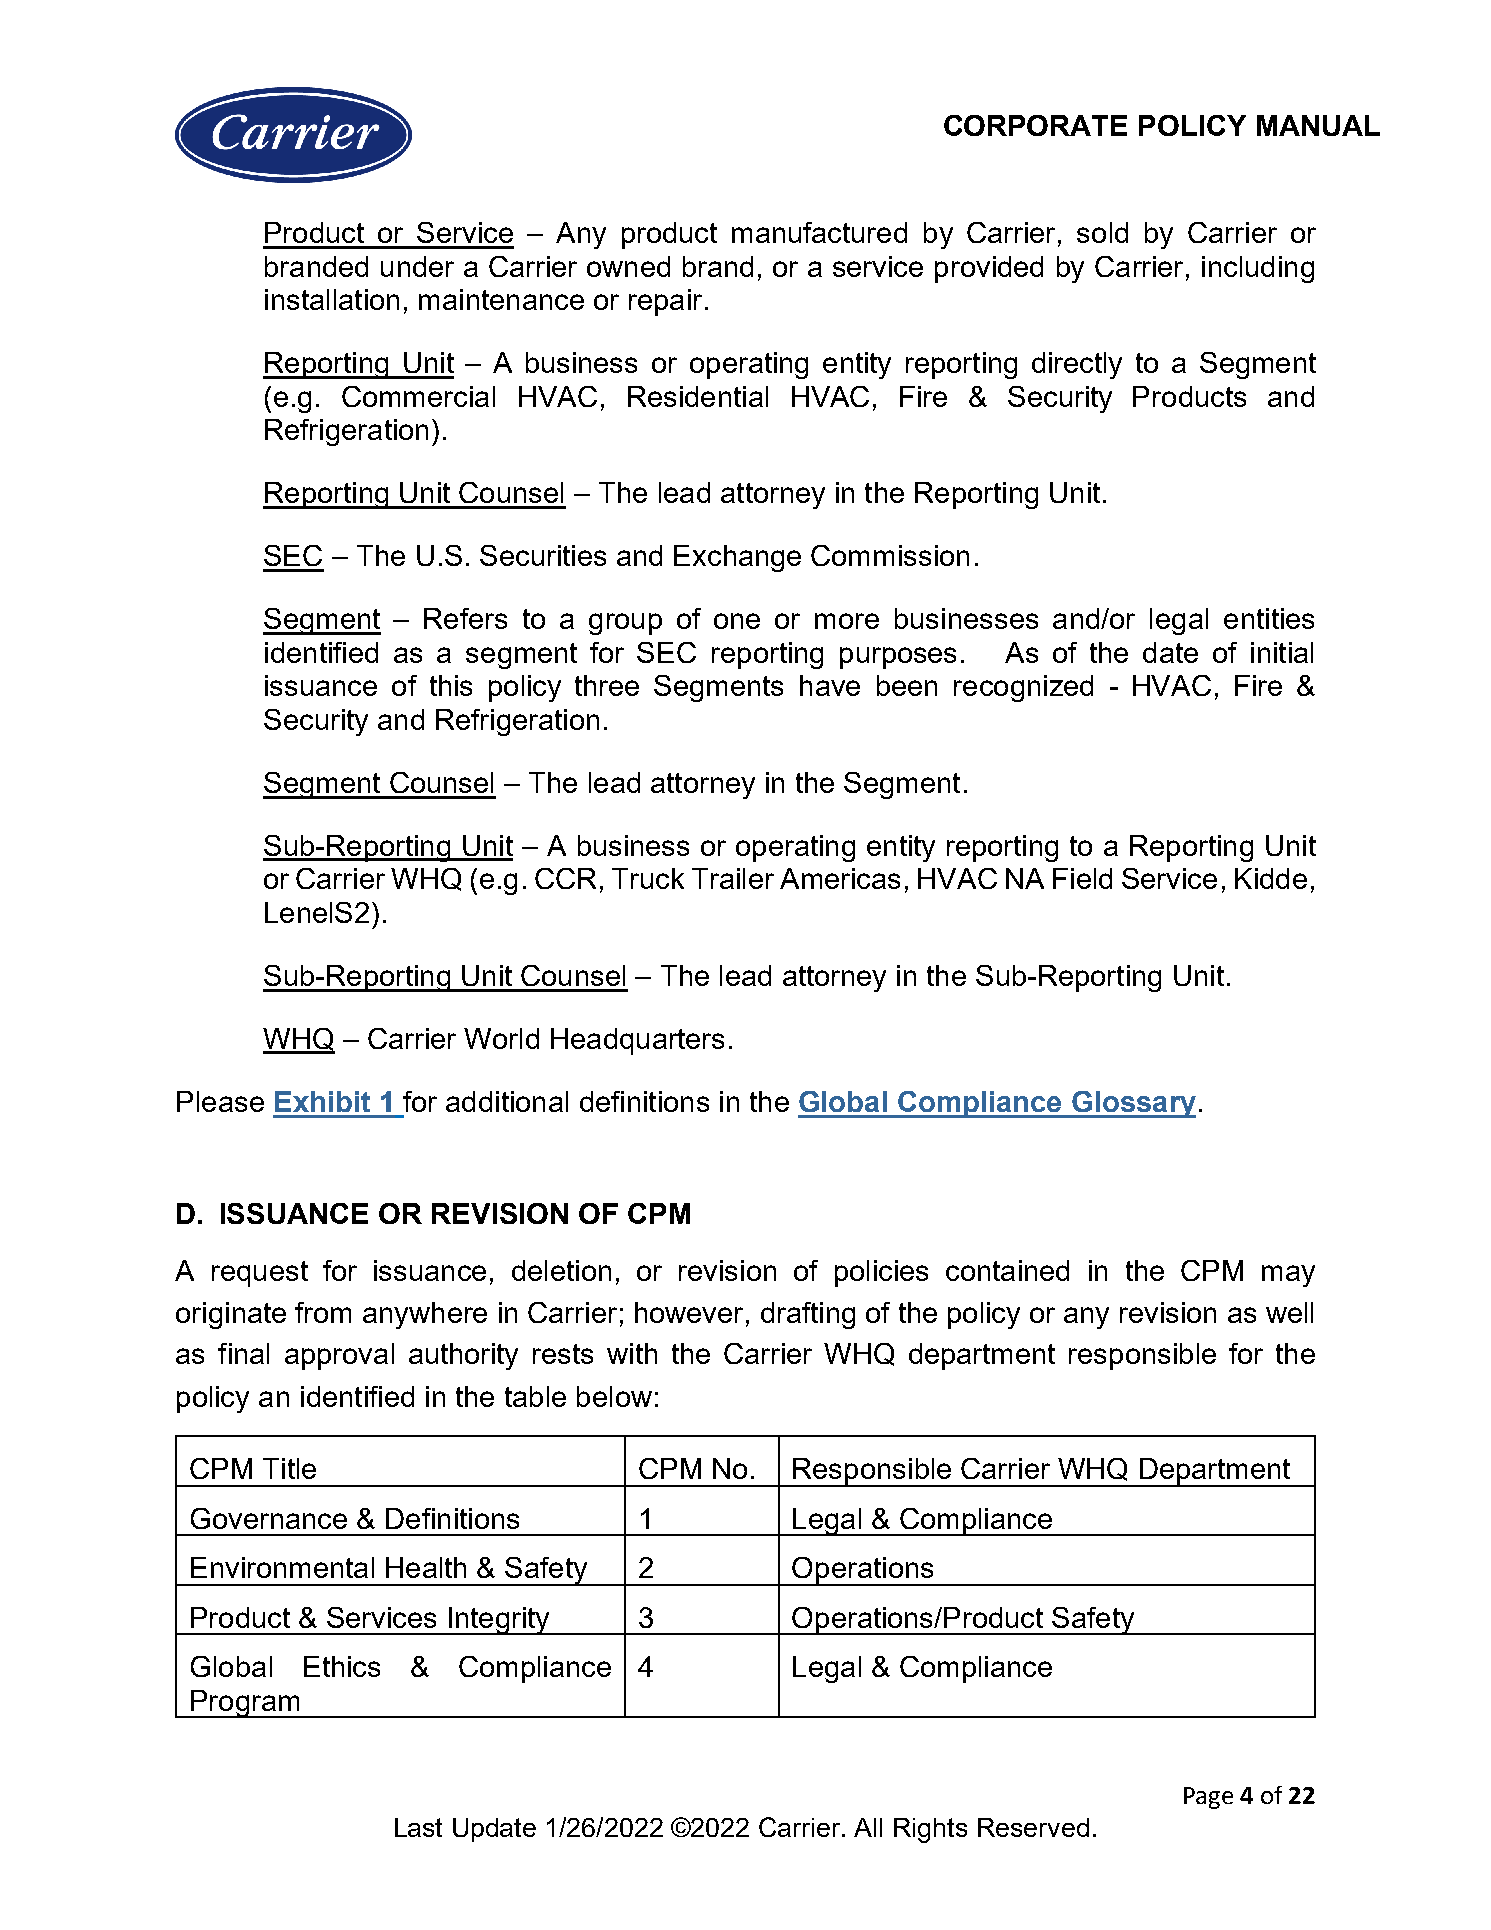 The image size is (1491, 1930). Describe the element at coordinates (1282, 652) in the screenshot. I see `initial` at that location.
